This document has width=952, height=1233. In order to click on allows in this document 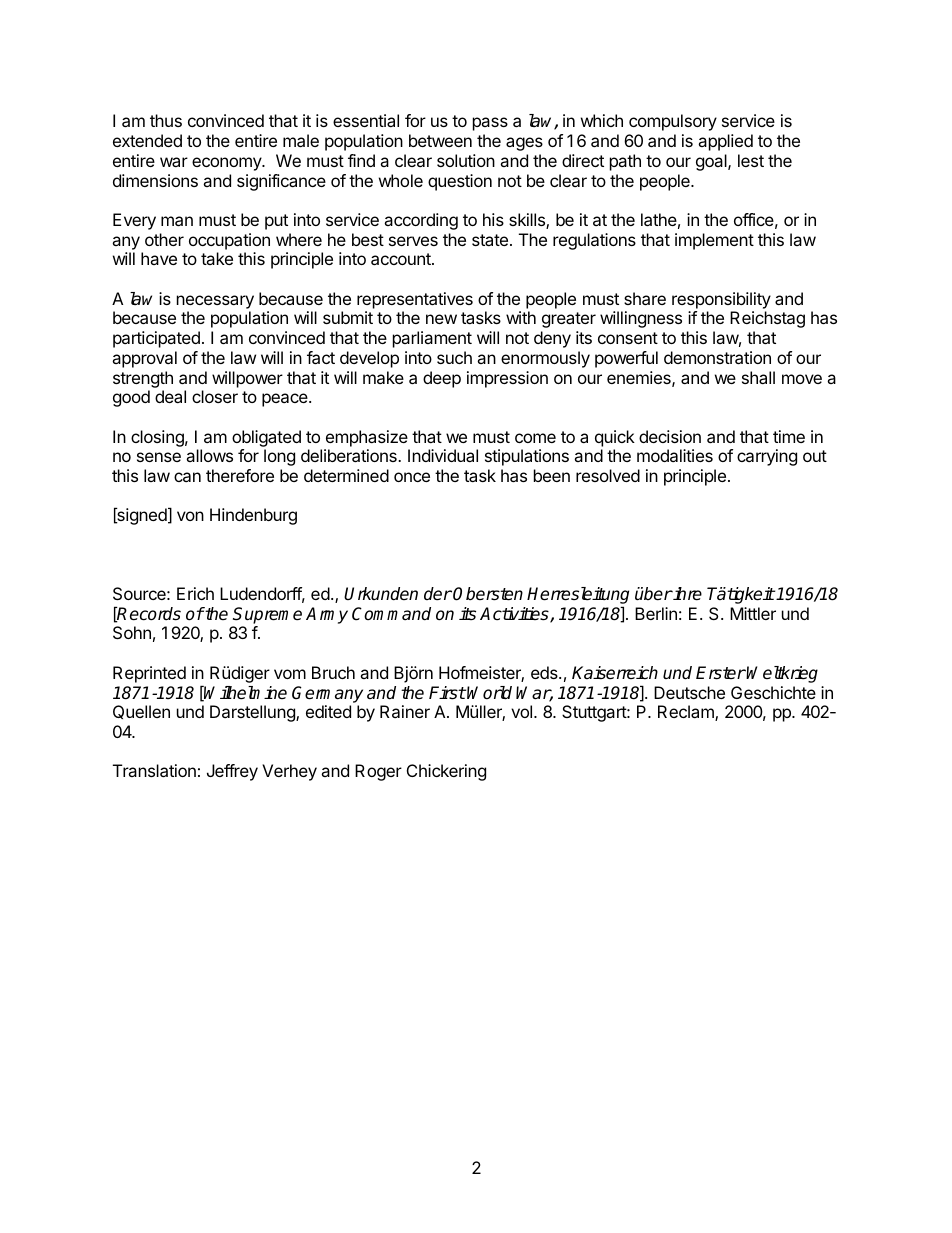, I will do `click(209, 455)`.
